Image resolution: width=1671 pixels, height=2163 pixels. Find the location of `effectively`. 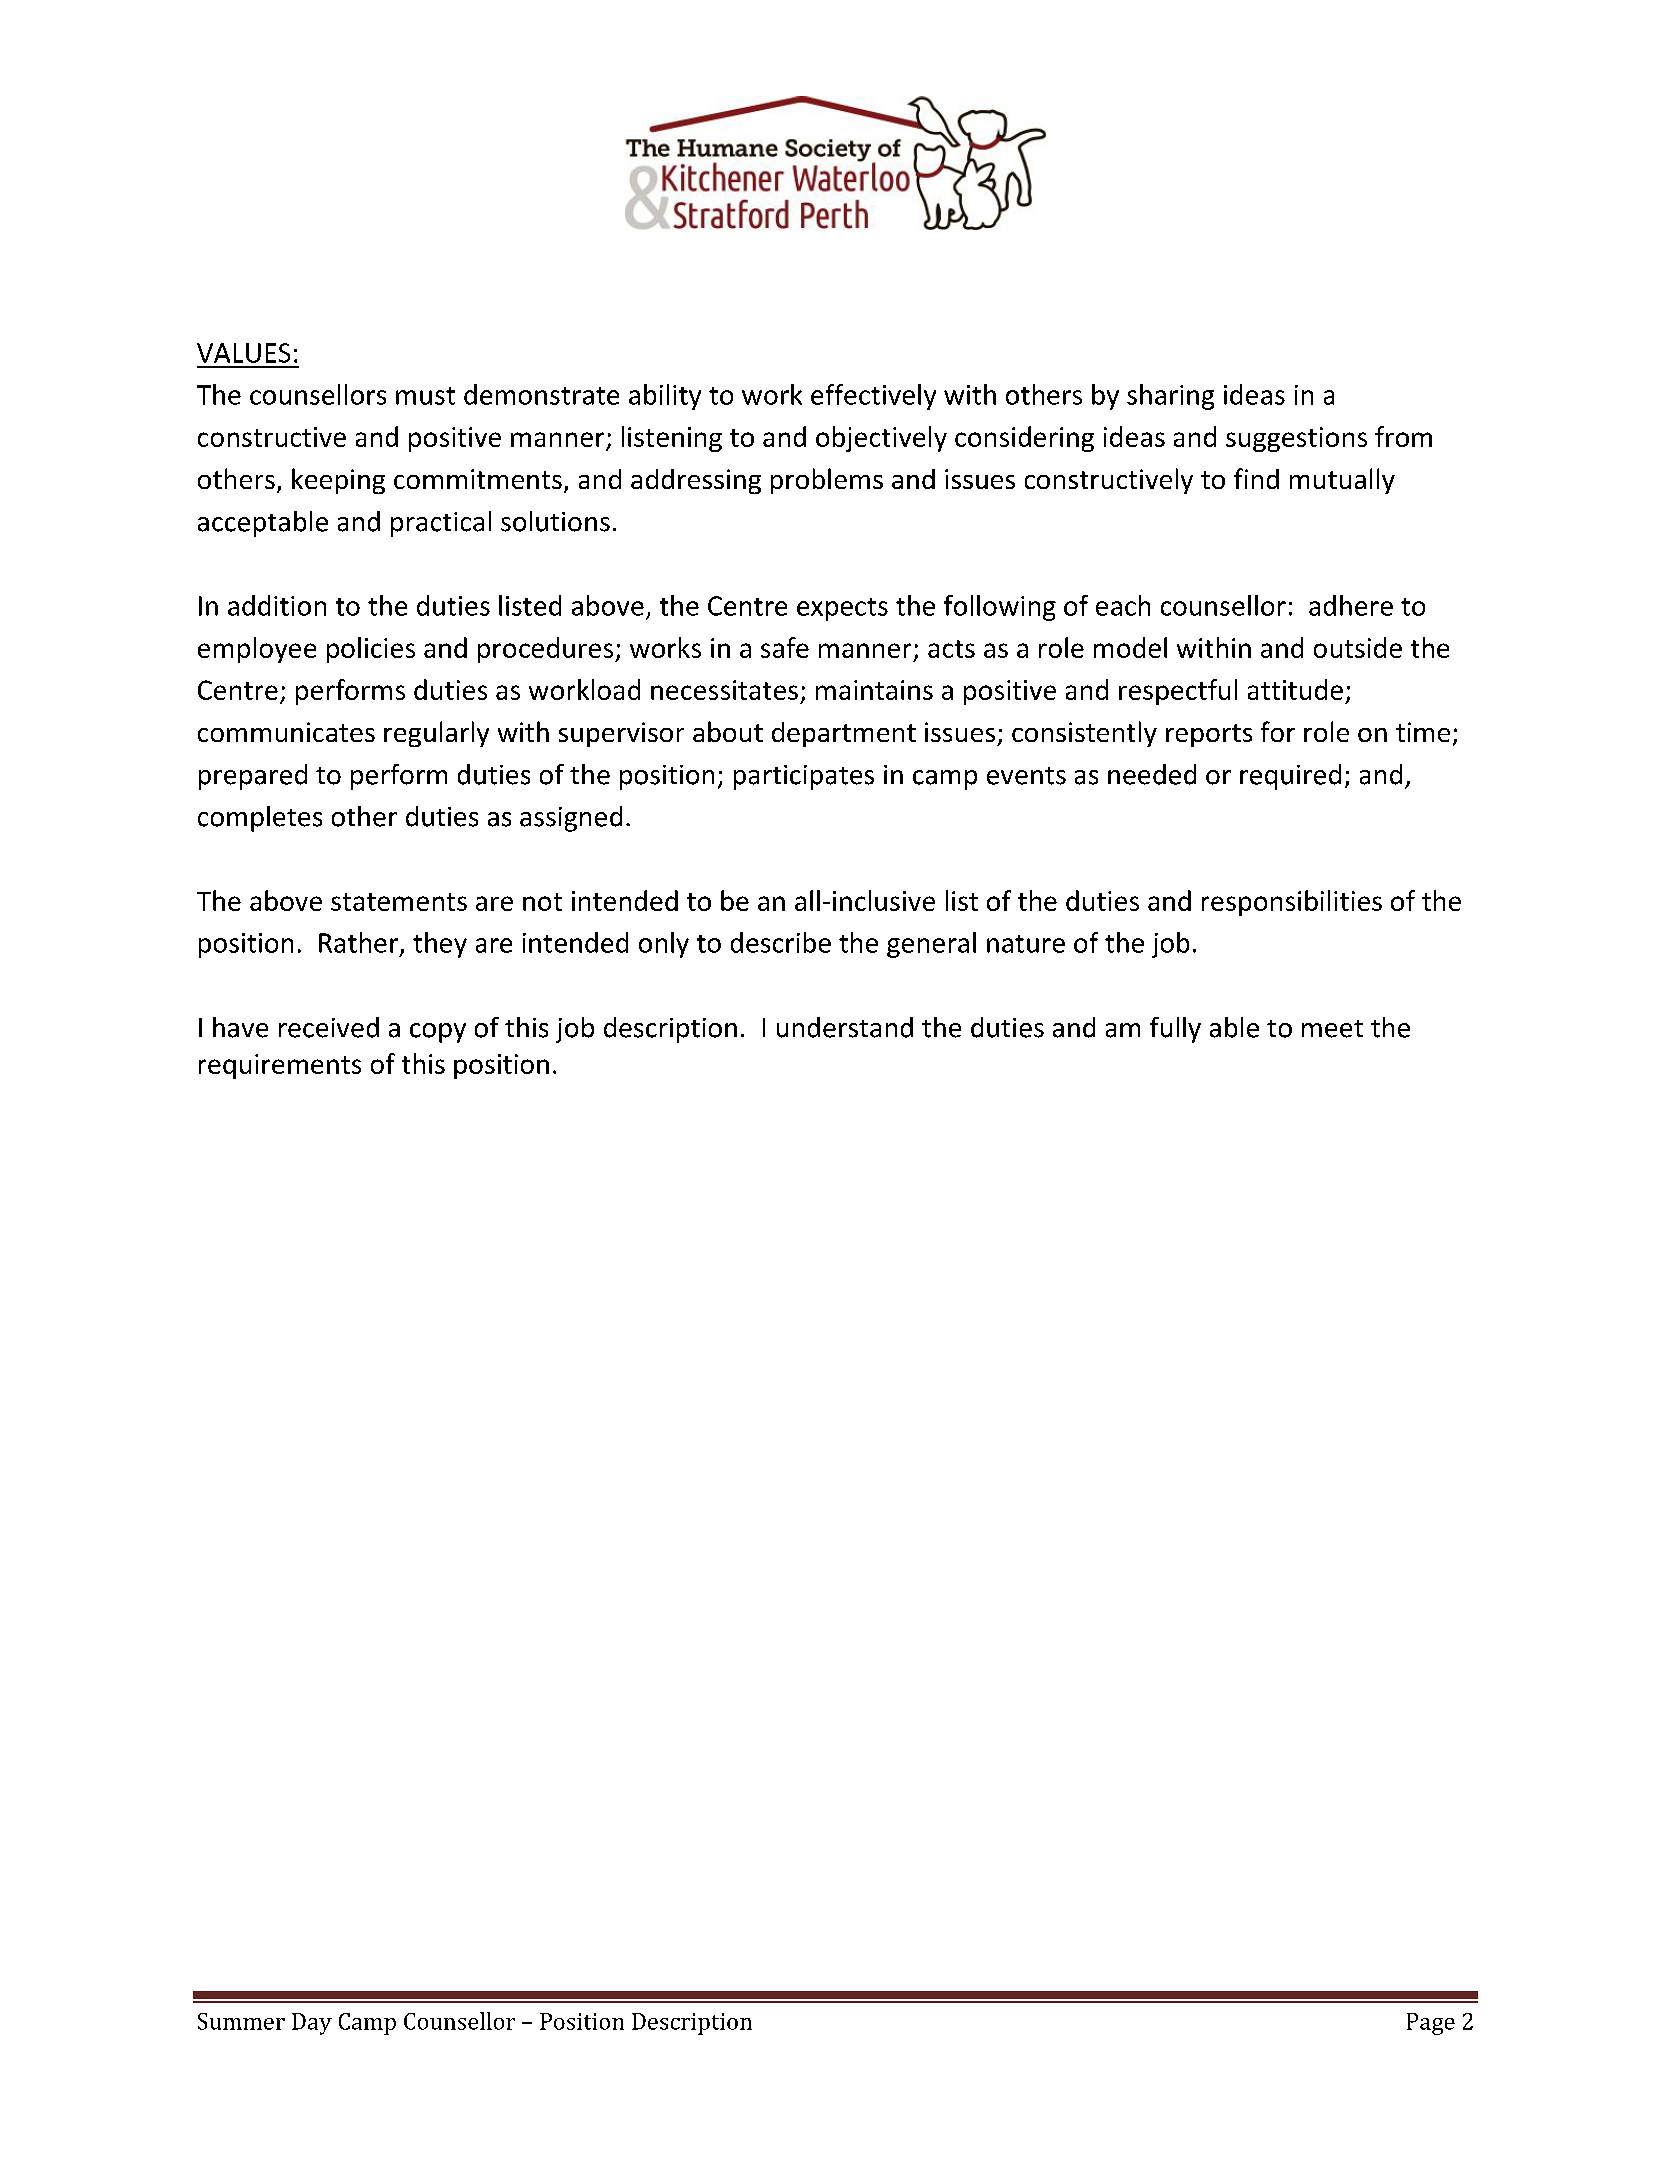

effectively is located at coordinates (873, 397).
